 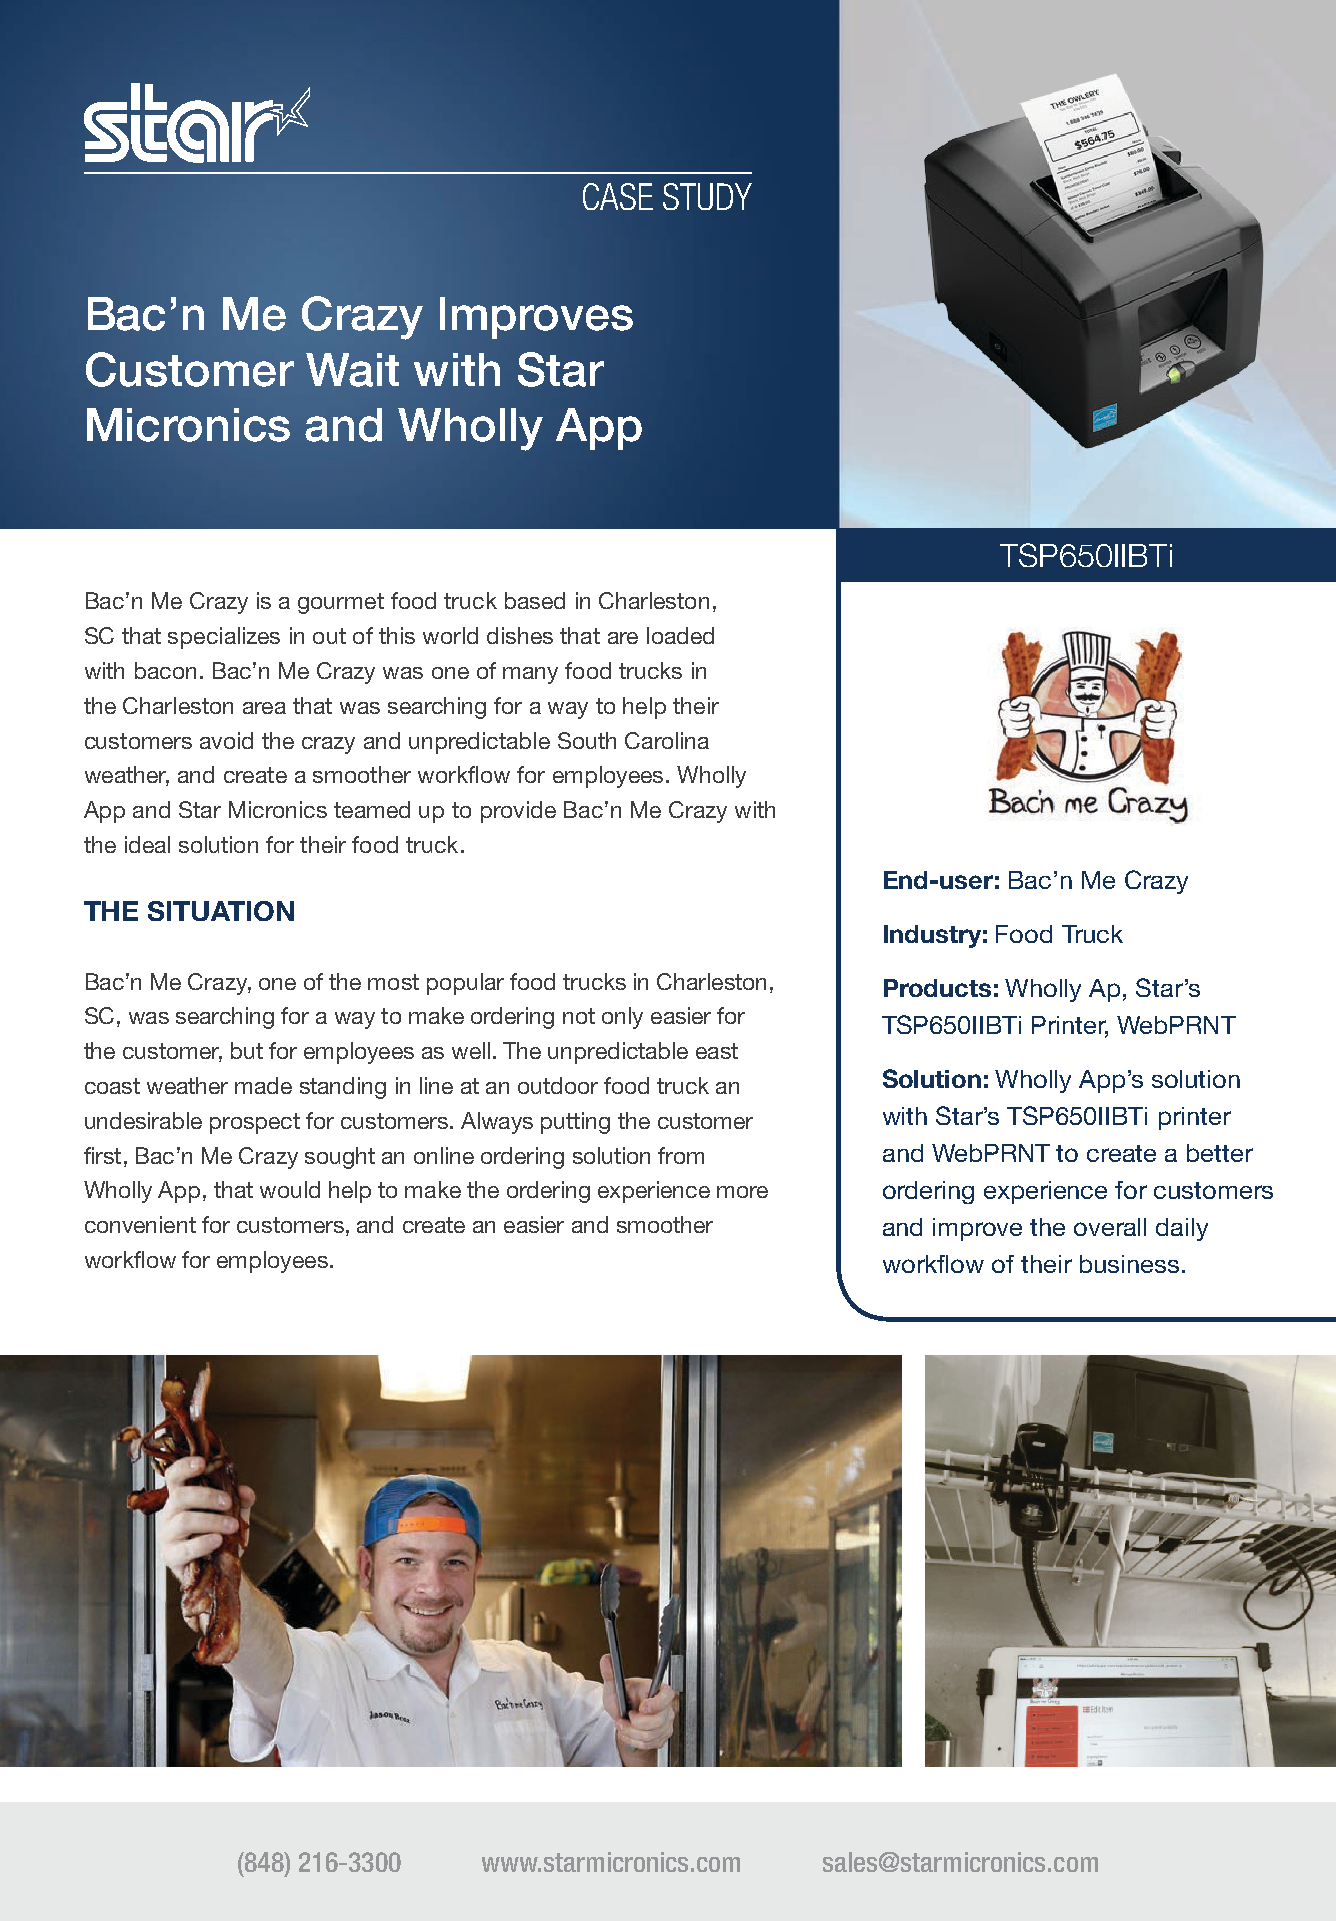 What do you see at coordinates (341, 603) in the screenshot?
I see `gourmet` at bounding box center [341, 603].
